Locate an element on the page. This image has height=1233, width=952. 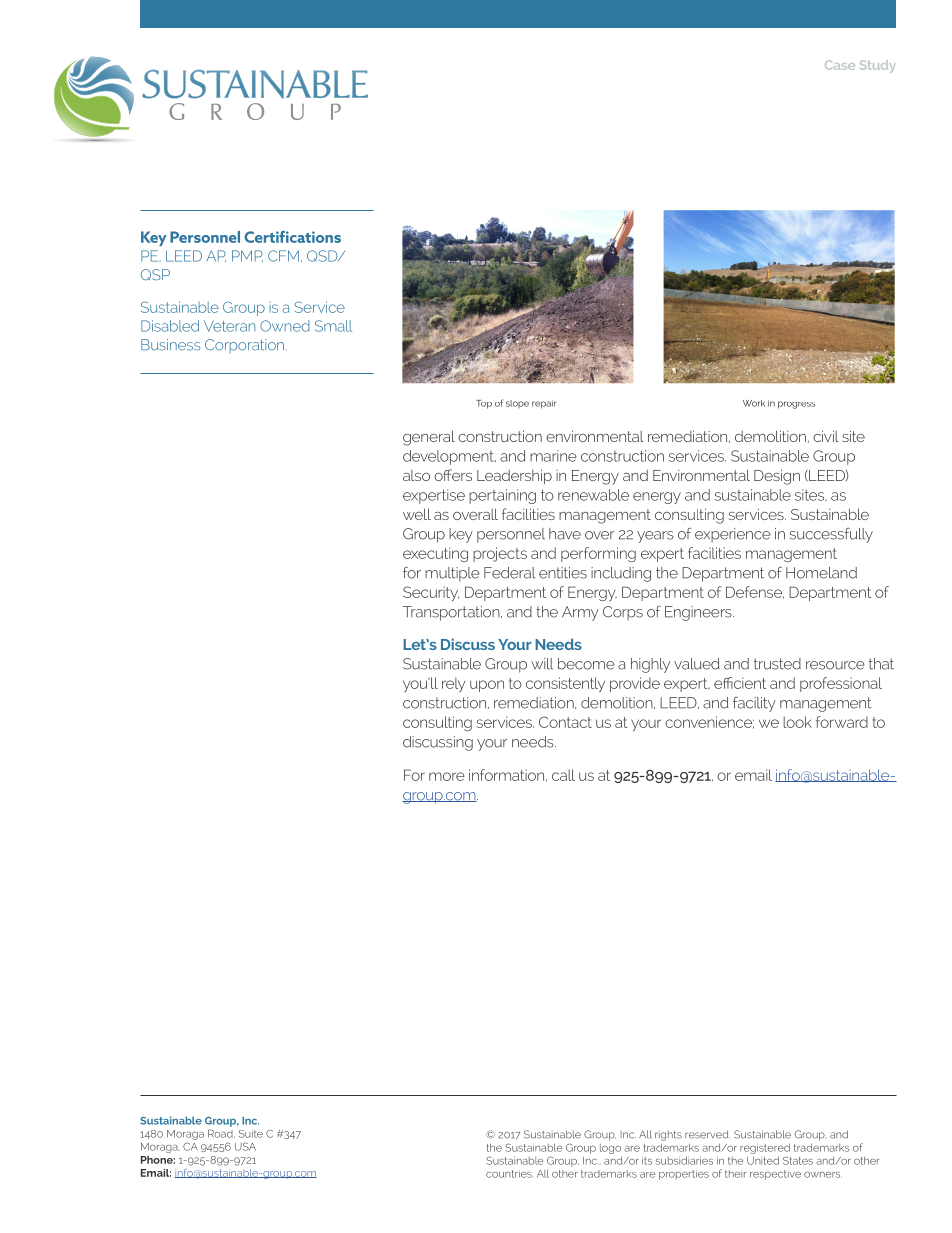
call is located at coordinates (563, 775).
